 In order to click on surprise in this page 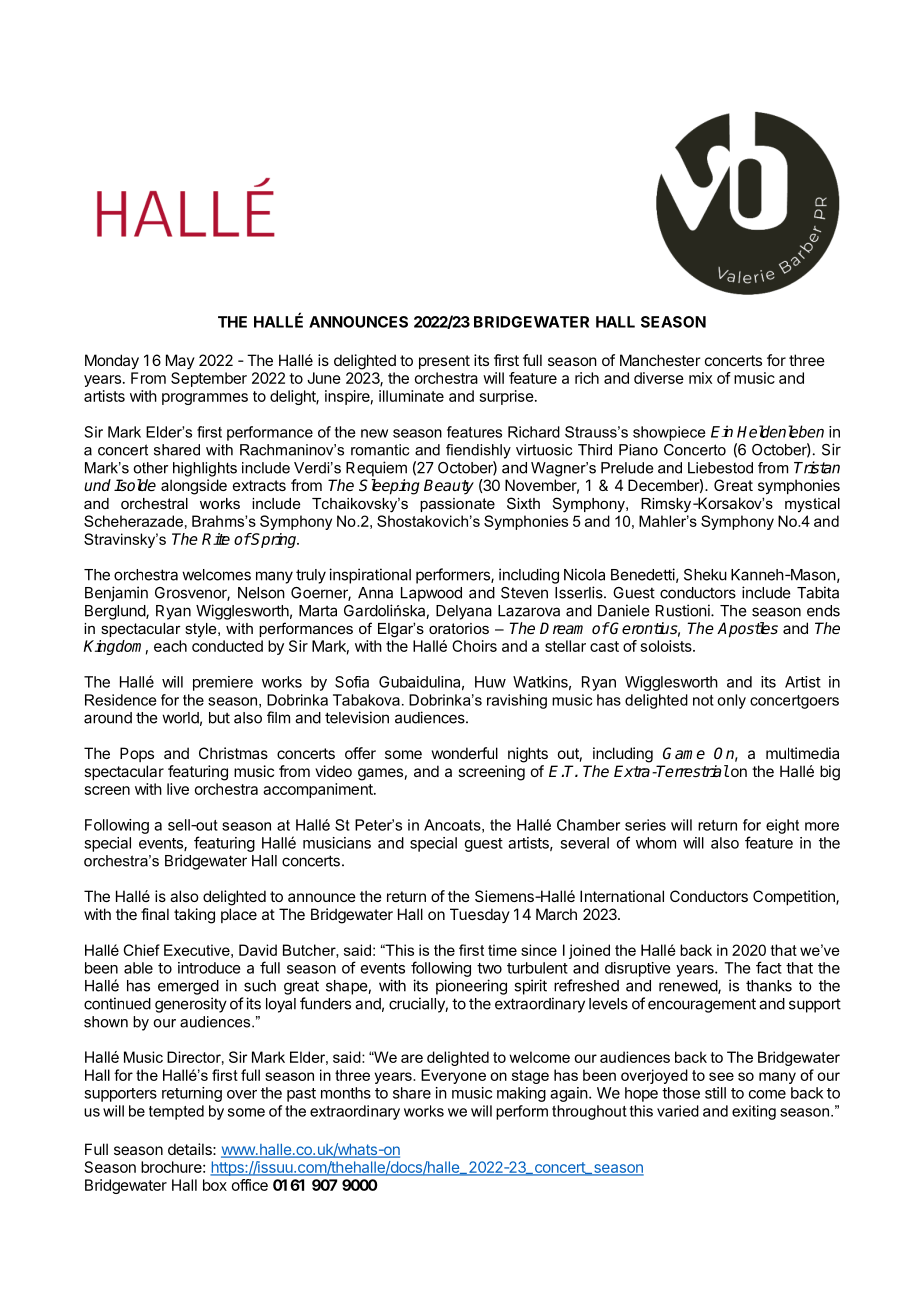, I will do `click(507, 397)`.
